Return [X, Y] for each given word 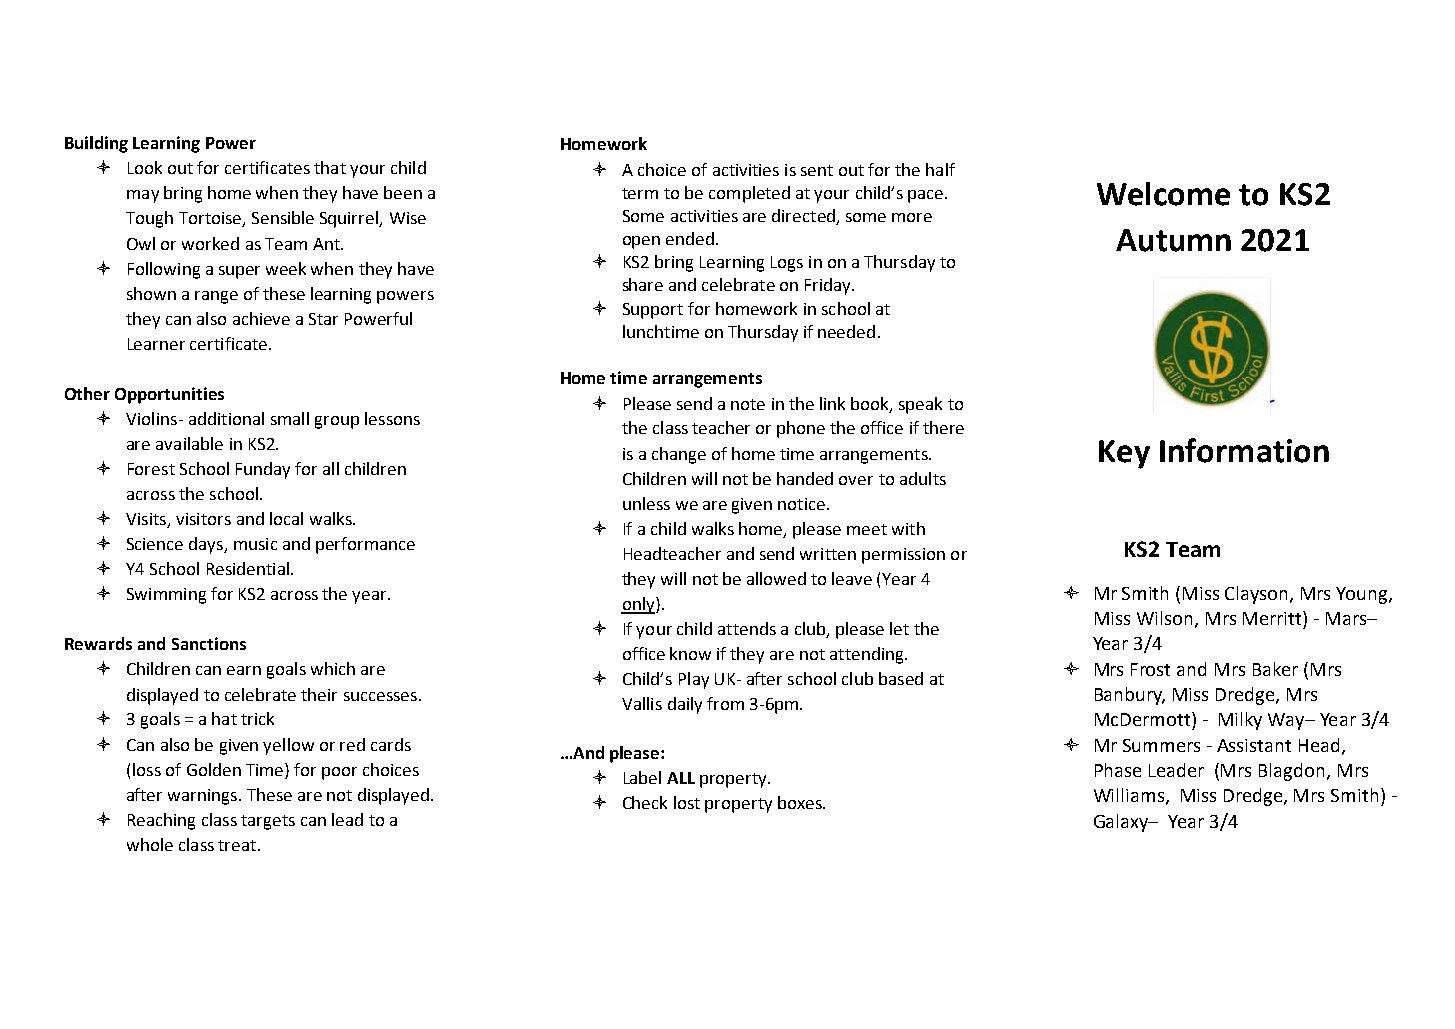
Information [1244, 450]
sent [817, 170]
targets [268, 822]
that [330, 167]
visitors [203, 519]
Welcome [1163, 194]
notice [801, 504]
